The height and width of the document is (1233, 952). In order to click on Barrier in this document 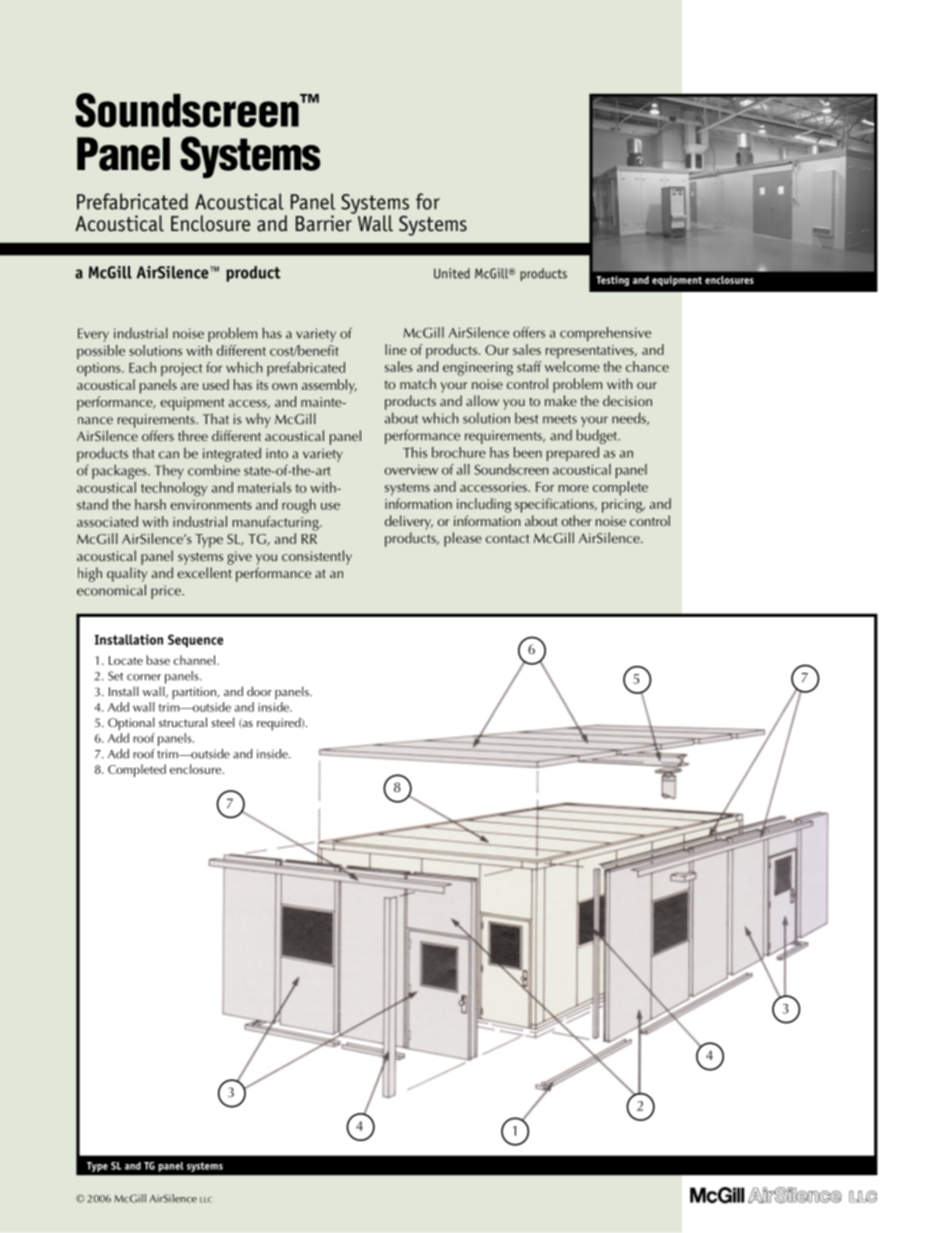, I will do `click(325, 222)`.
